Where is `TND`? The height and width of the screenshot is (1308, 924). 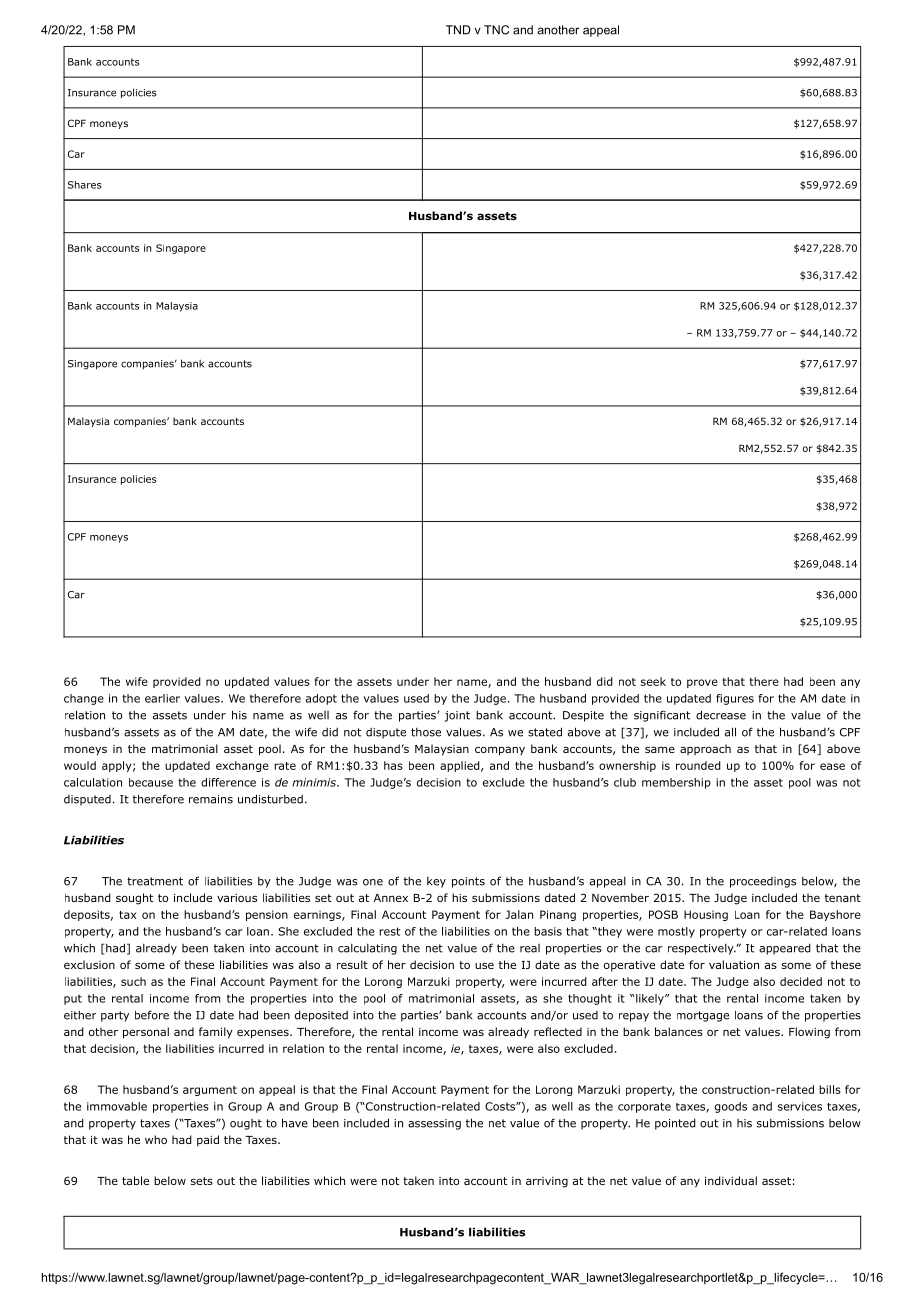 TND is located at coordinates (458, 30).
